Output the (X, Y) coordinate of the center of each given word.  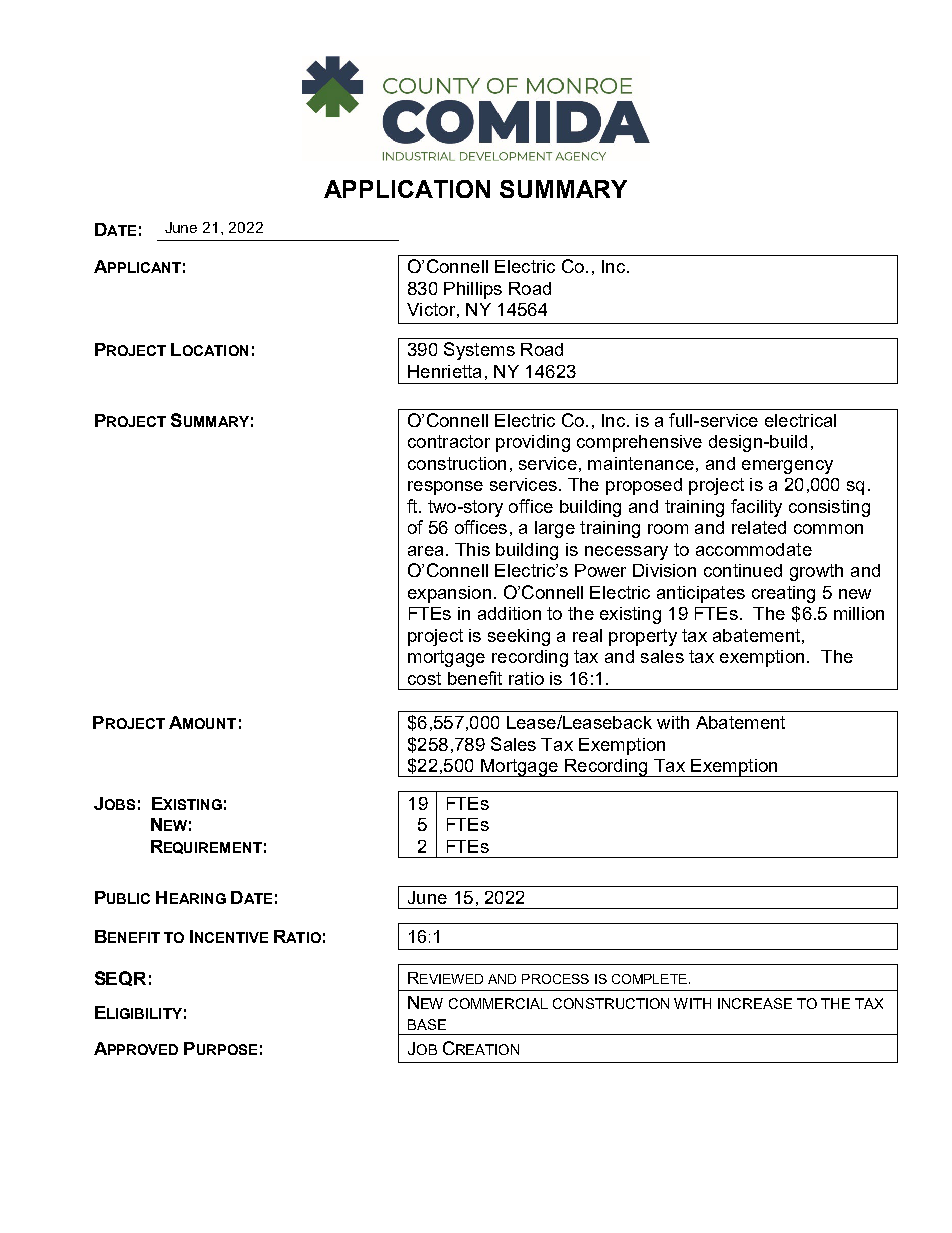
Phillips (473, 290)
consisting (829, 508)
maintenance (641, 463)
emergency (787, 467)
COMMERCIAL (498, 1003)
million (859, 613)
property (643, 637)
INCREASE (755, 1003)
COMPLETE (649, 979)
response (445, 488)
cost (424, 678)
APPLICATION (407, 189)
